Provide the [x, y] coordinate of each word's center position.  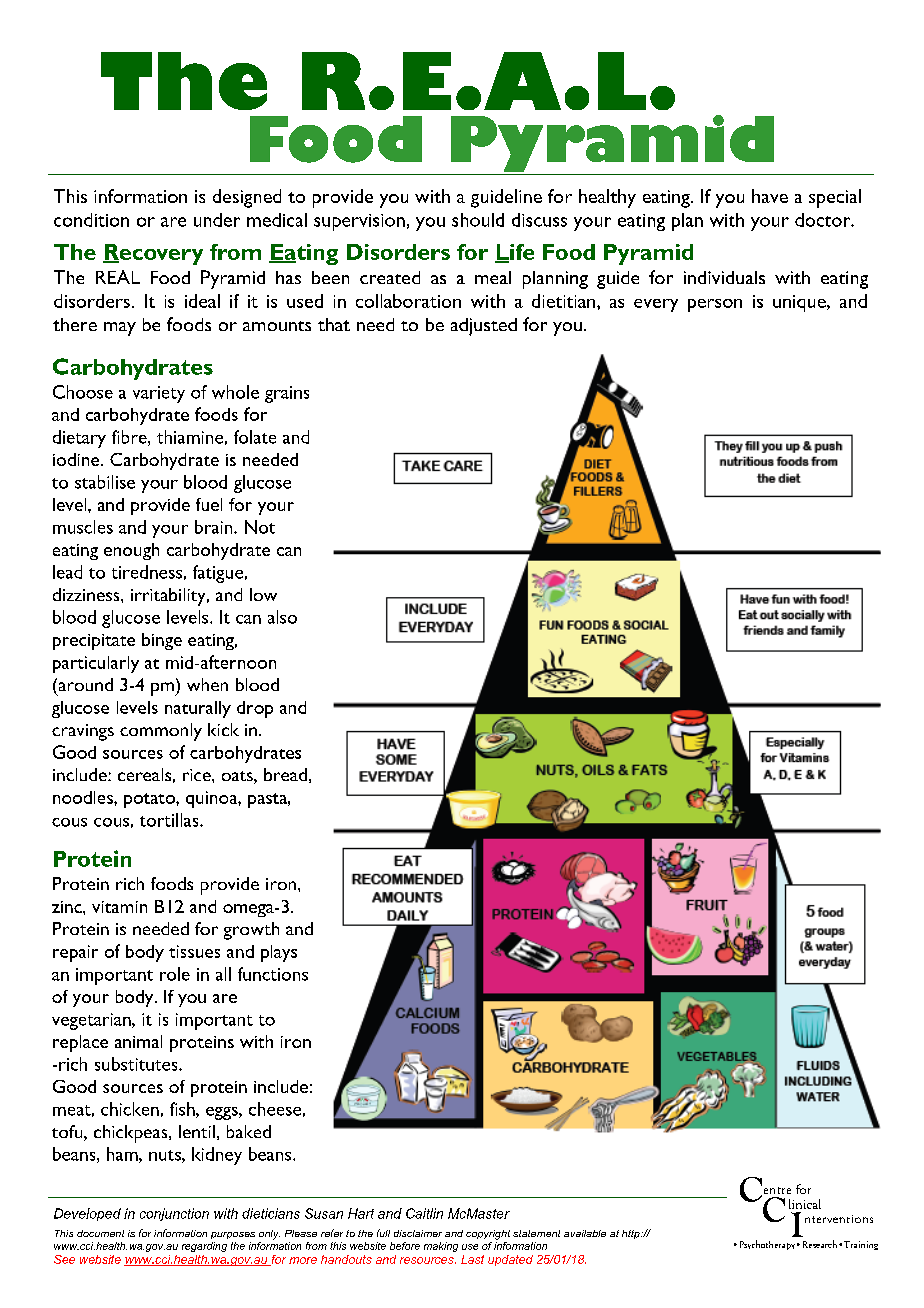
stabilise [105, 482]
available [585, 1233]
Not [260, 527]
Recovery [153, 254]
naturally [198, 709]
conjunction [174, 1214]
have [770, 196]
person [715, 305]
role [175, 974]
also [282, 617]
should [478, 220]
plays [279, 953]
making [441, 1247]
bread [285, 774]
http [632, 1234]
